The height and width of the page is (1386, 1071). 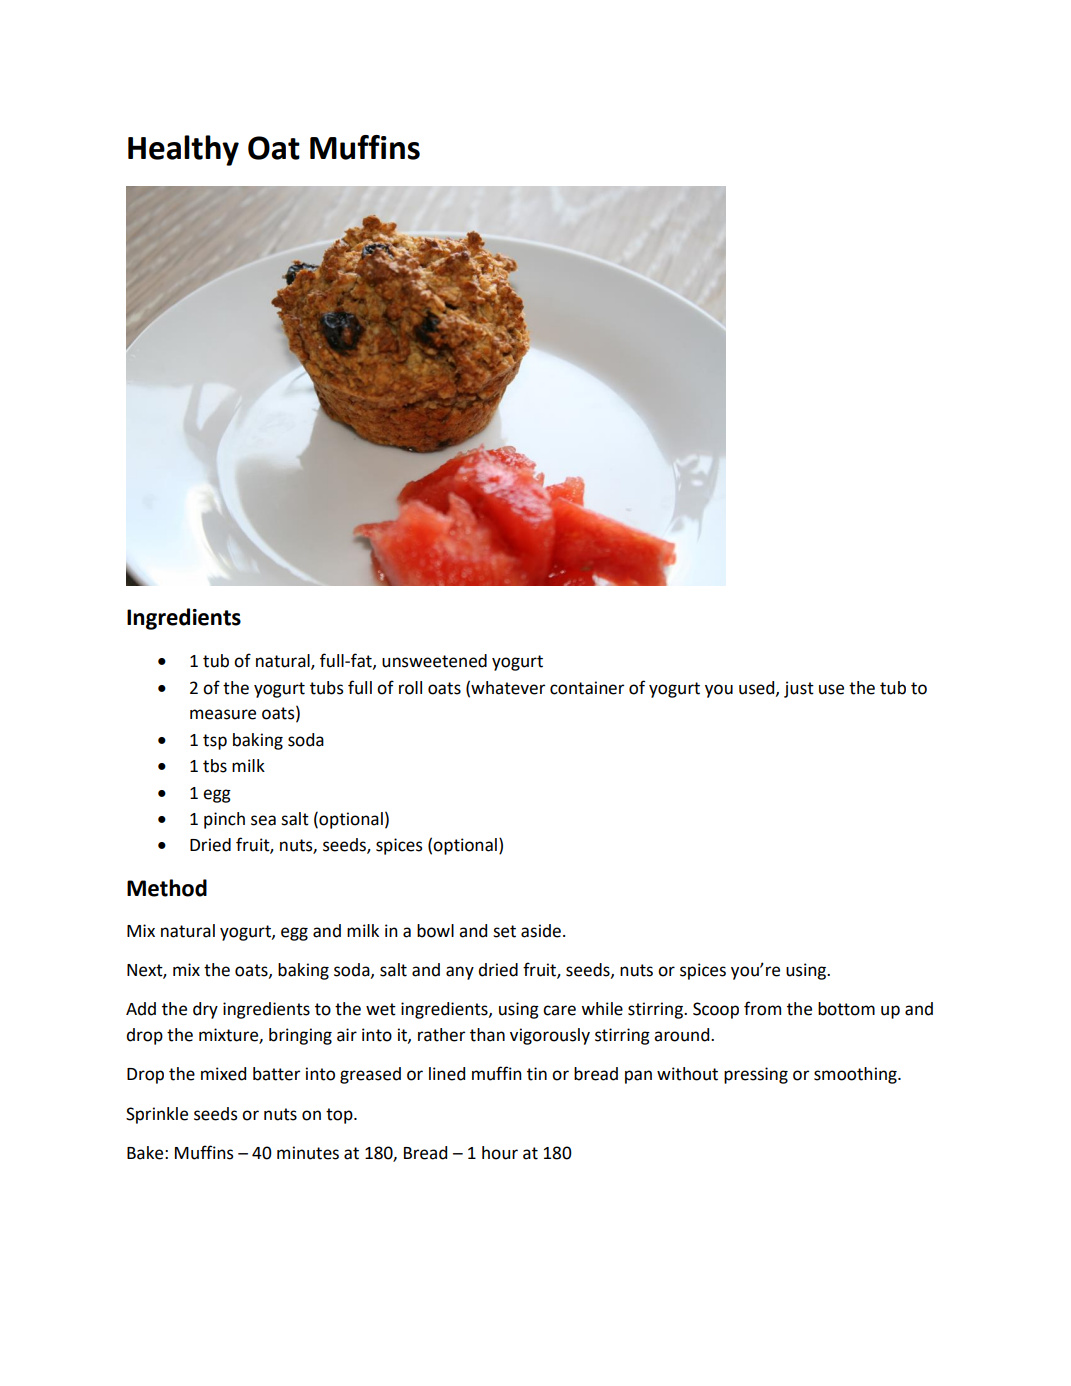 What do you see at coordinates (410, 688) in the page?
I see `roll` at bounding box center [410, 688].
